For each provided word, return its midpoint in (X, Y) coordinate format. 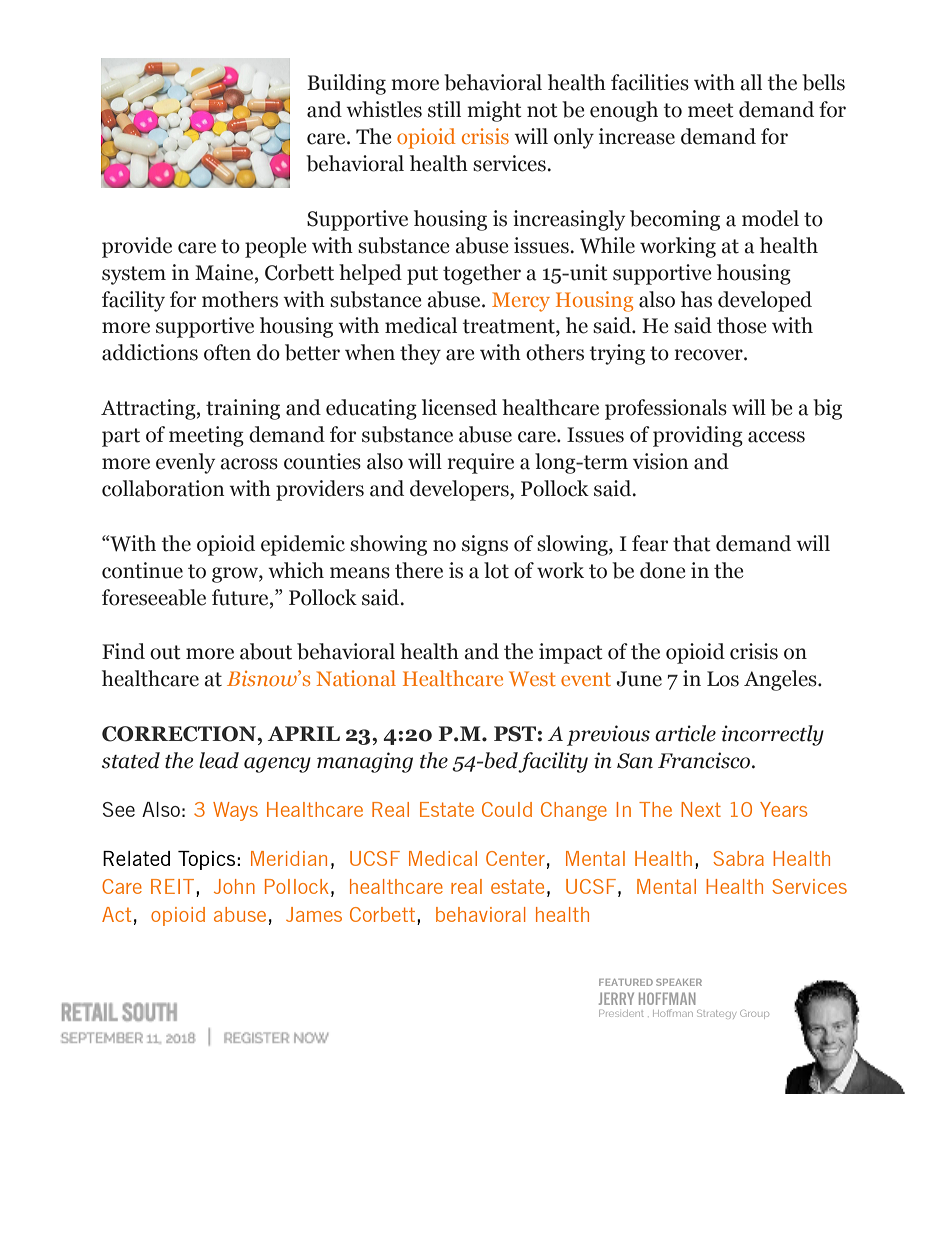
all (751, 82)
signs (485, 545)
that (692, 543)
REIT (174, 888)
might (494, 111)
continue (142, 570)
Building (346, 84)
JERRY (616, 998)
